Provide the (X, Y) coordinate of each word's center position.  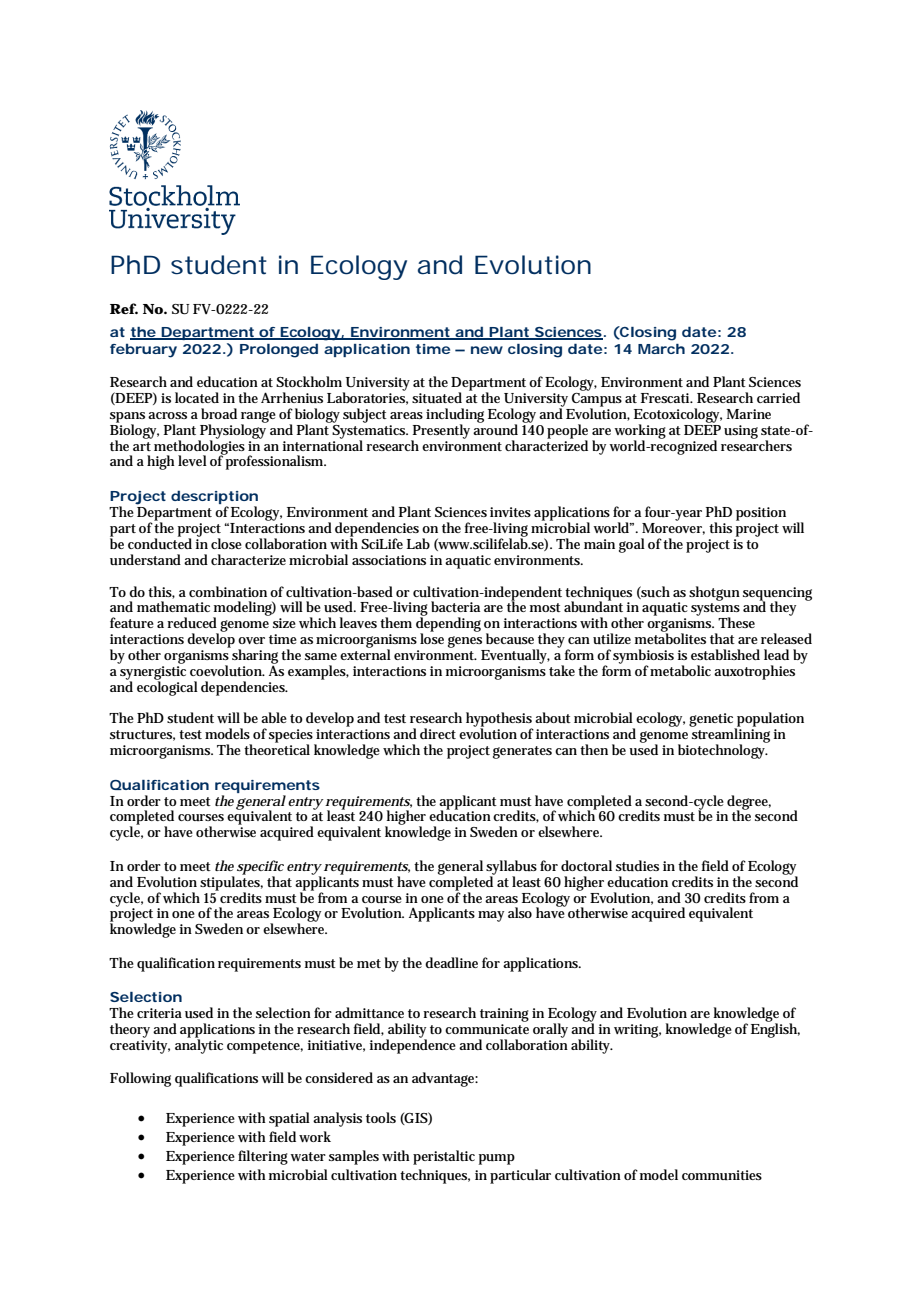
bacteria (455, 606)
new (487, 350)
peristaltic (444, 1157)
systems (715, 610)
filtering (263, 1157)
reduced (192, 622)
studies (637, 865)
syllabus (511, 868)
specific (260, 868)
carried (778, 397)
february (143, 351)
